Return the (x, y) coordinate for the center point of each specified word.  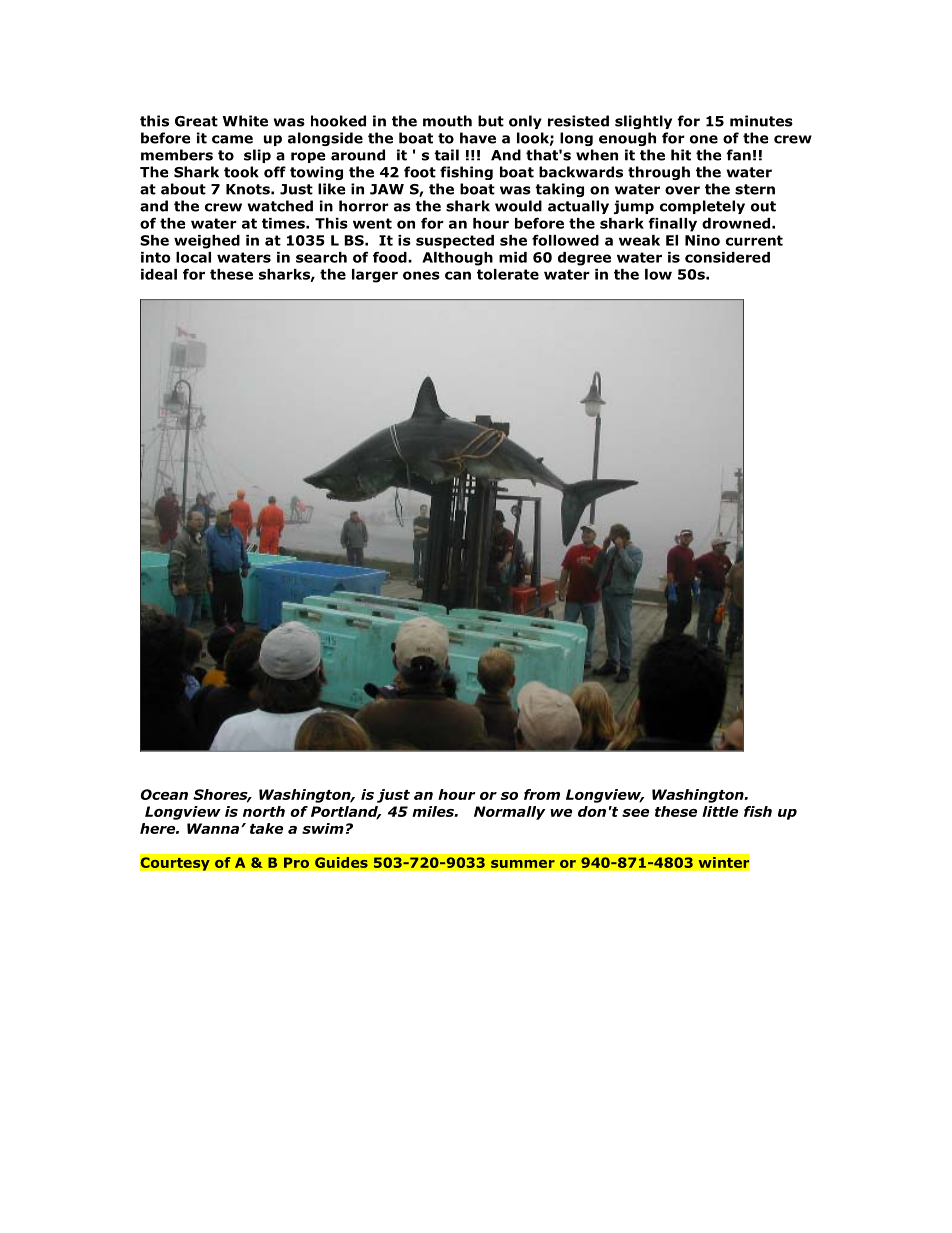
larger (375, 276)
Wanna (214, 828)
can (458, 275)
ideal (159, 274)
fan (738, 155)
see (635, 813)
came (232, 139)
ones (421, 275)
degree (584, 259)
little (720, 811)
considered (727, 257)
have (478, 138)
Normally (510, 813)
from (542, 794)
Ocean (164, 794)
